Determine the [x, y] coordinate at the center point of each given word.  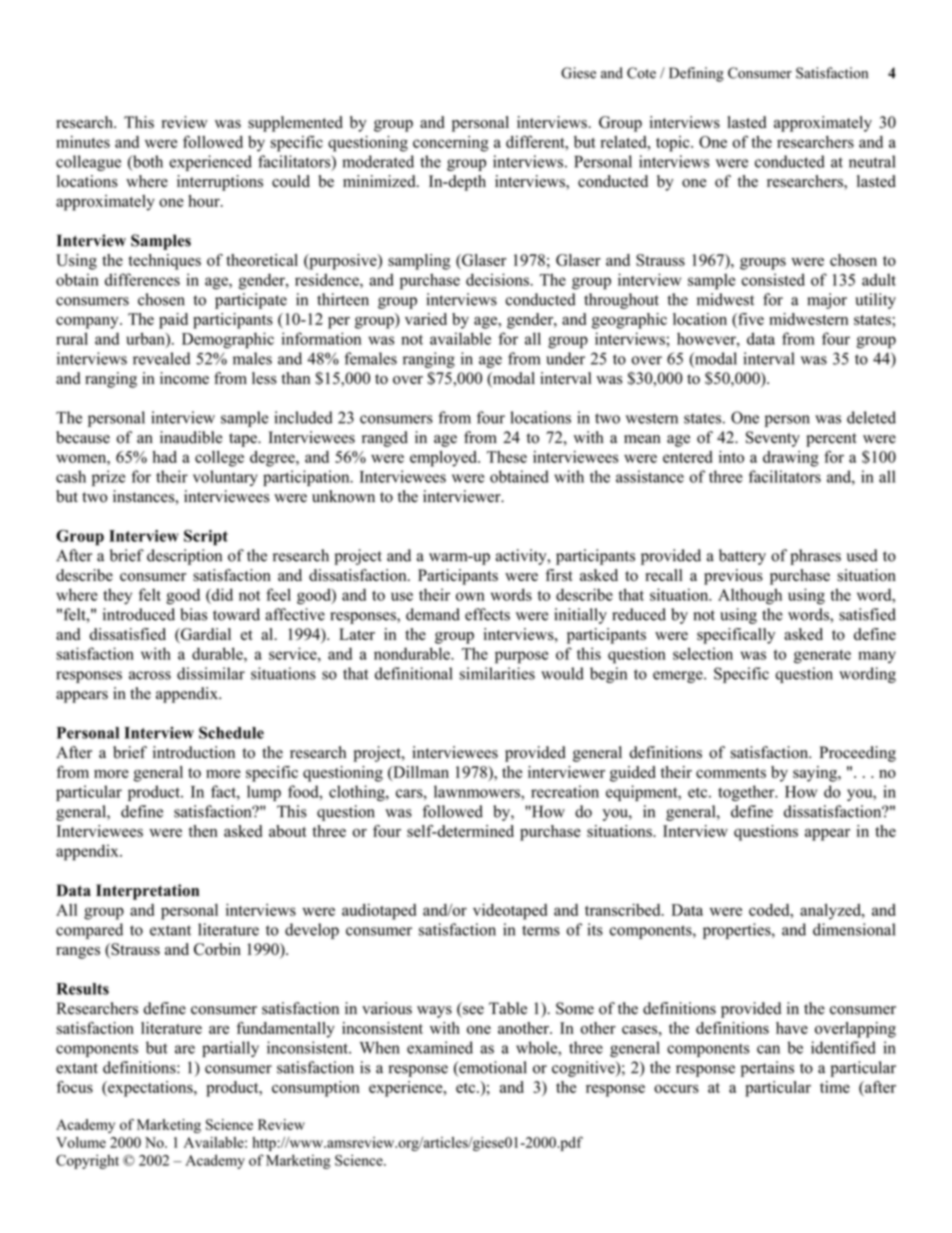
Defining [696, 74]
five [750, 319]
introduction [194, 752]
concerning [451, 144]
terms [541, 930]
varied [426, 319]
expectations [150, 1089]
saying [816, 774]
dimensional [854, 929]
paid [173, 321]
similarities [497, 673]
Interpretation [147, 892]
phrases [815, 557]
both [147, 162]
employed [444, 459]
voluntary [225, 478]
